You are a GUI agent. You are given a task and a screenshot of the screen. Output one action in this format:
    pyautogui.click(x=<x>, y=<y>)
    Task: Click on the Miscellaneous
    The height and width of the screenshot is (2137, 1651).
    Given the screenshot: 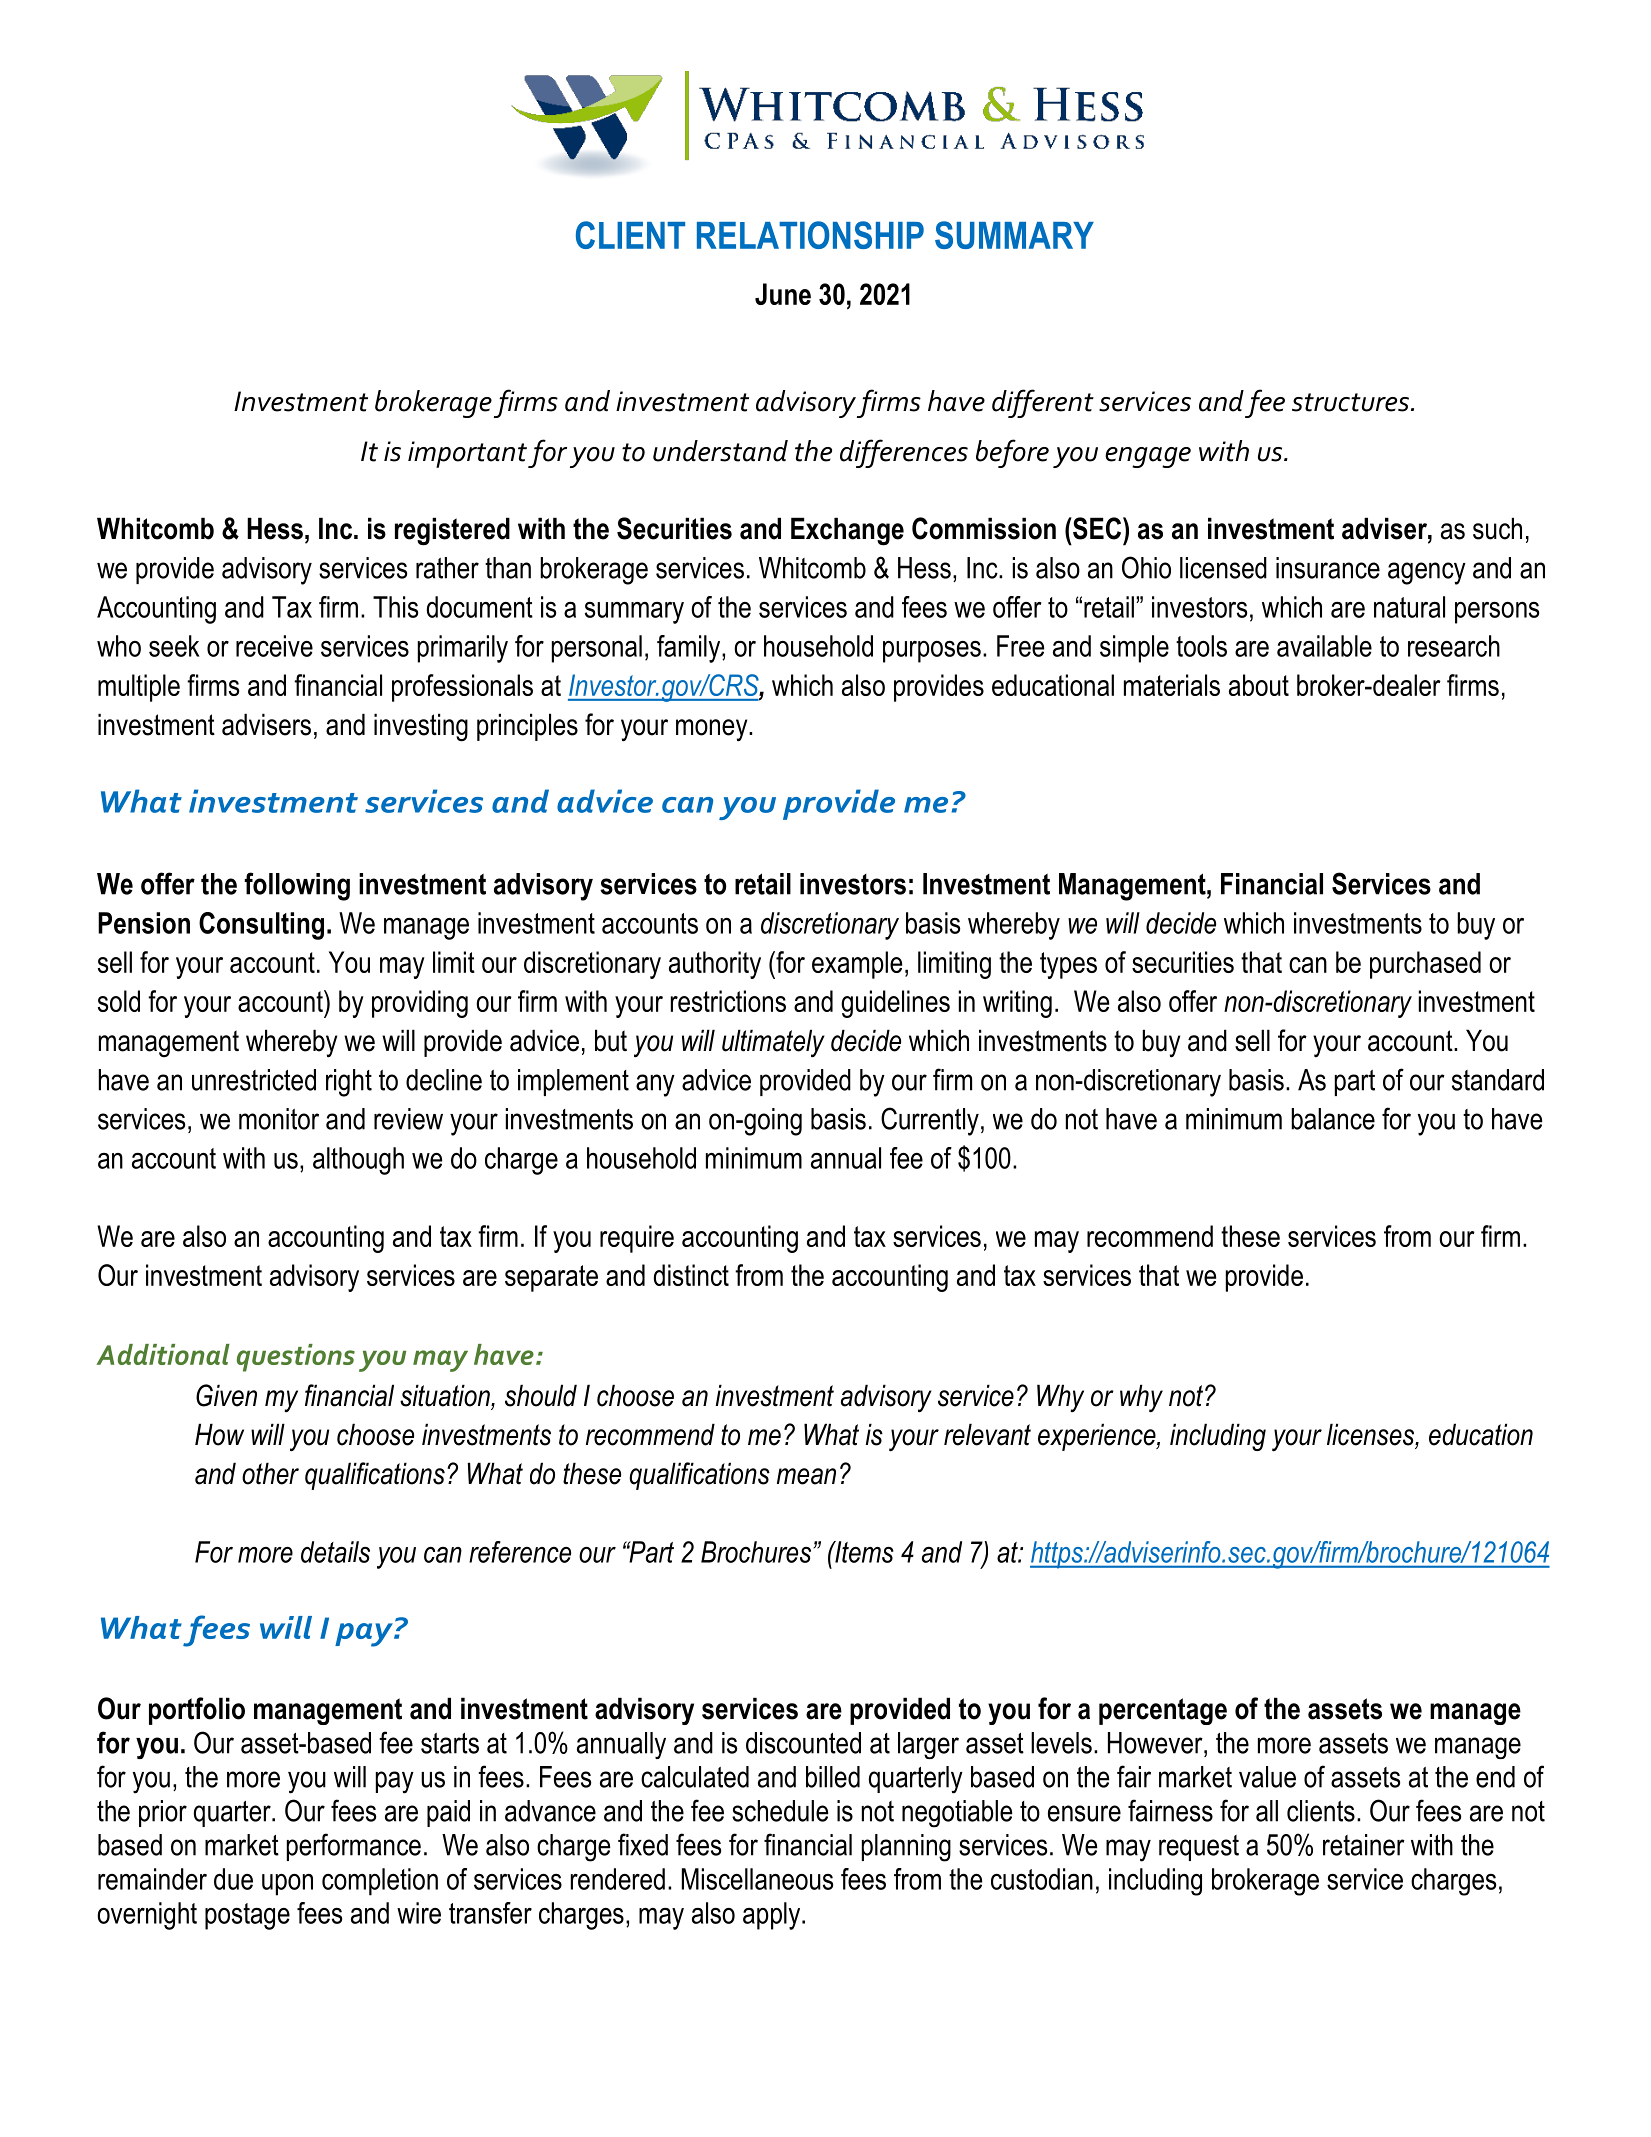 What is the action you would take?
    pyautogui.click(x=757, y=1879)
